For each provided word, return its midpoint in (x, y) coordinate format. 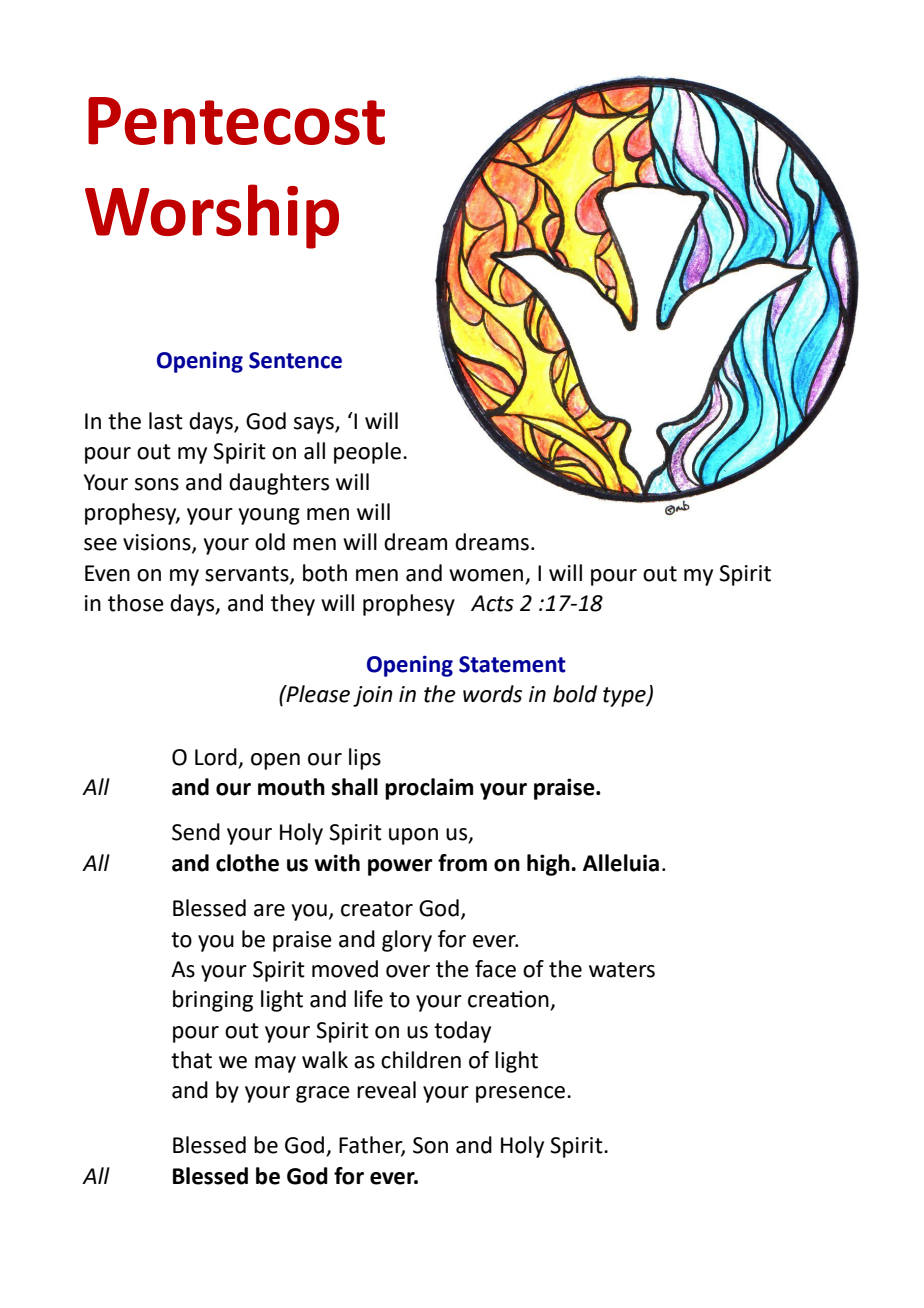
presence (522, 1094)
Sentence (295, 360)
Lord (216, 757)
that (191, 1060)
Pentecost (236, 121)
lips (365, 759)
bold (575, 694)
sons (157, 484)
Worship (212, 216)
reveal (386, 1090)
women (486, 575)
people (367, 453)
